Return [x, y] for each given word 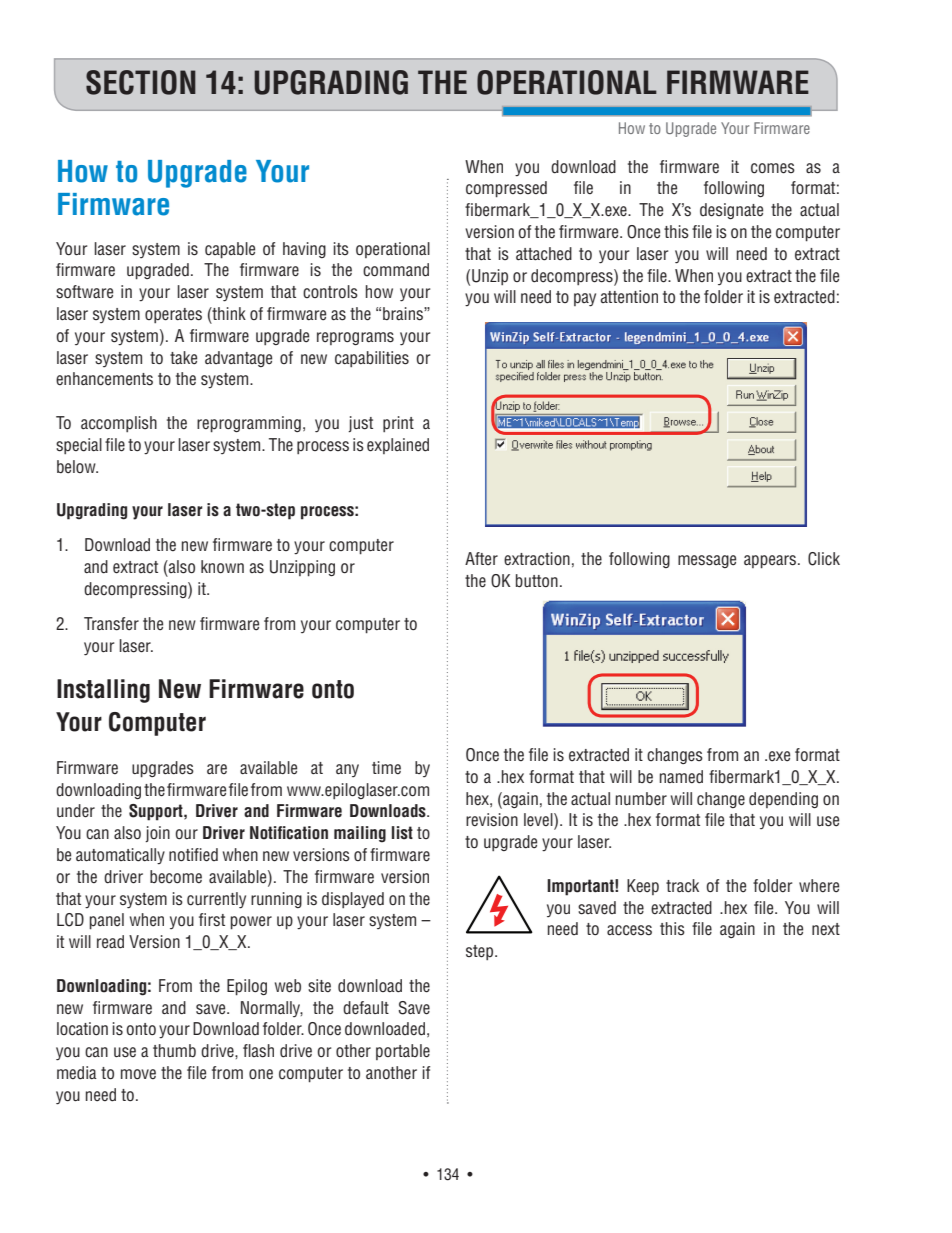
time [386, 767]
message [707, 561]
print [398, 424]
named [681, 777]
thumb [174, 1050]
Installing [103, 691]
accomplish [119, 424]
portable [403, 1052]
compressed [506, 189]
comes [773, 168]
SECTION [141, 82]
